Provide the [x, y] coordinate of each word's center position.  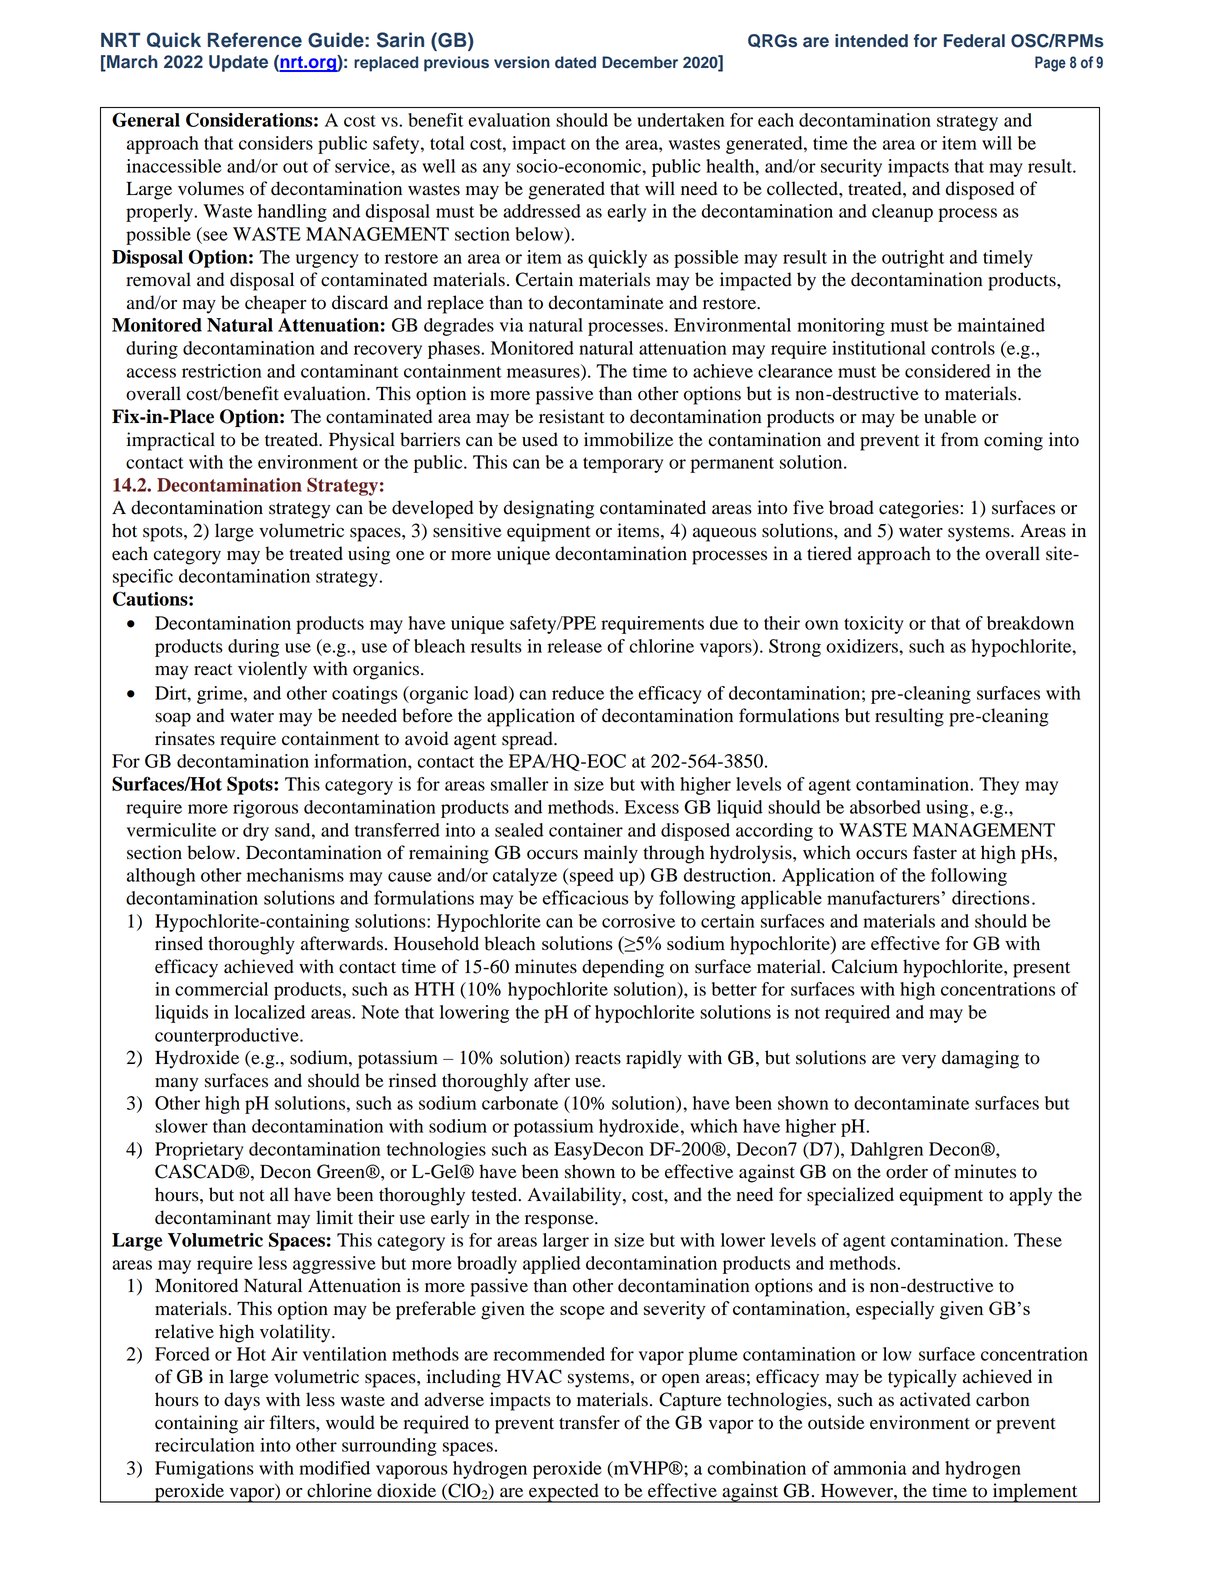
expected [564, 1493]
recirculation [205, 1445]
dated [575, 62]
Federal [974, 41]
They [999, 786]
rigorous [265, 809]
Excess [652, 807]
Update [238, 63]
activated [935, 1399]
